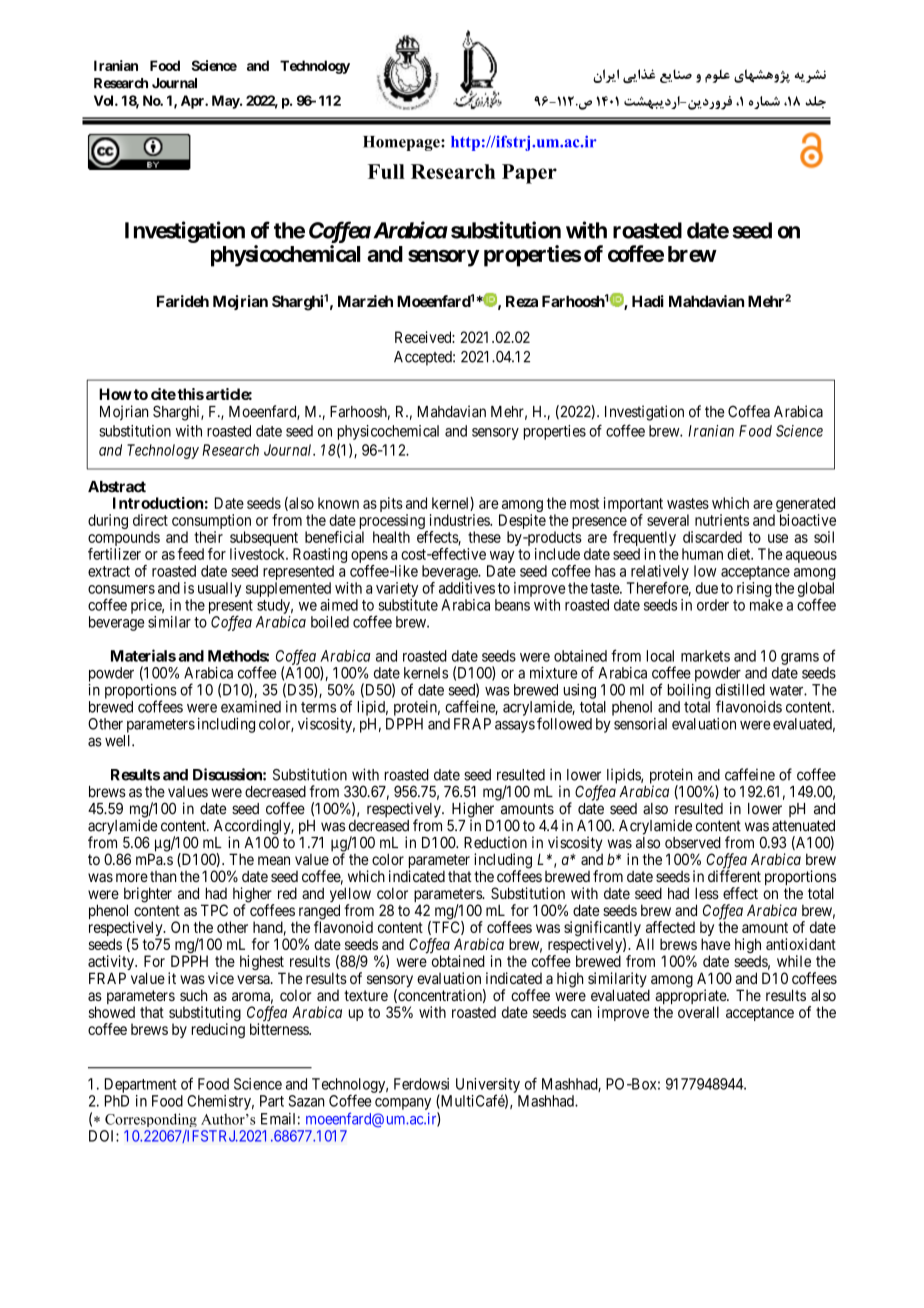 The width and height of the document is (924, 1308). Describe the element at coordinates (515, 727) in the document. I see `assays` at that location.
